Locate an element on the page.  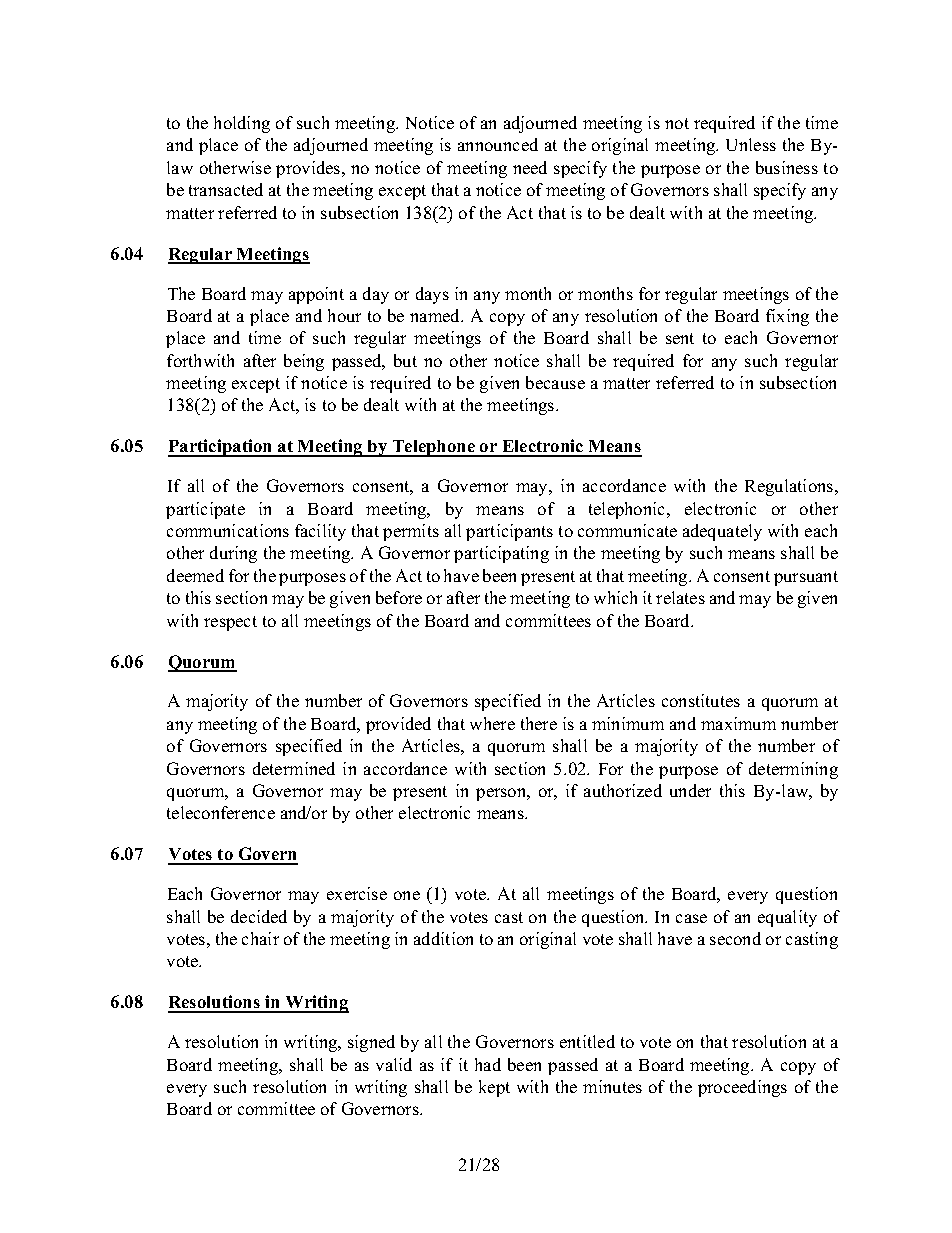
Unless is located at coordinates (751, 144).
